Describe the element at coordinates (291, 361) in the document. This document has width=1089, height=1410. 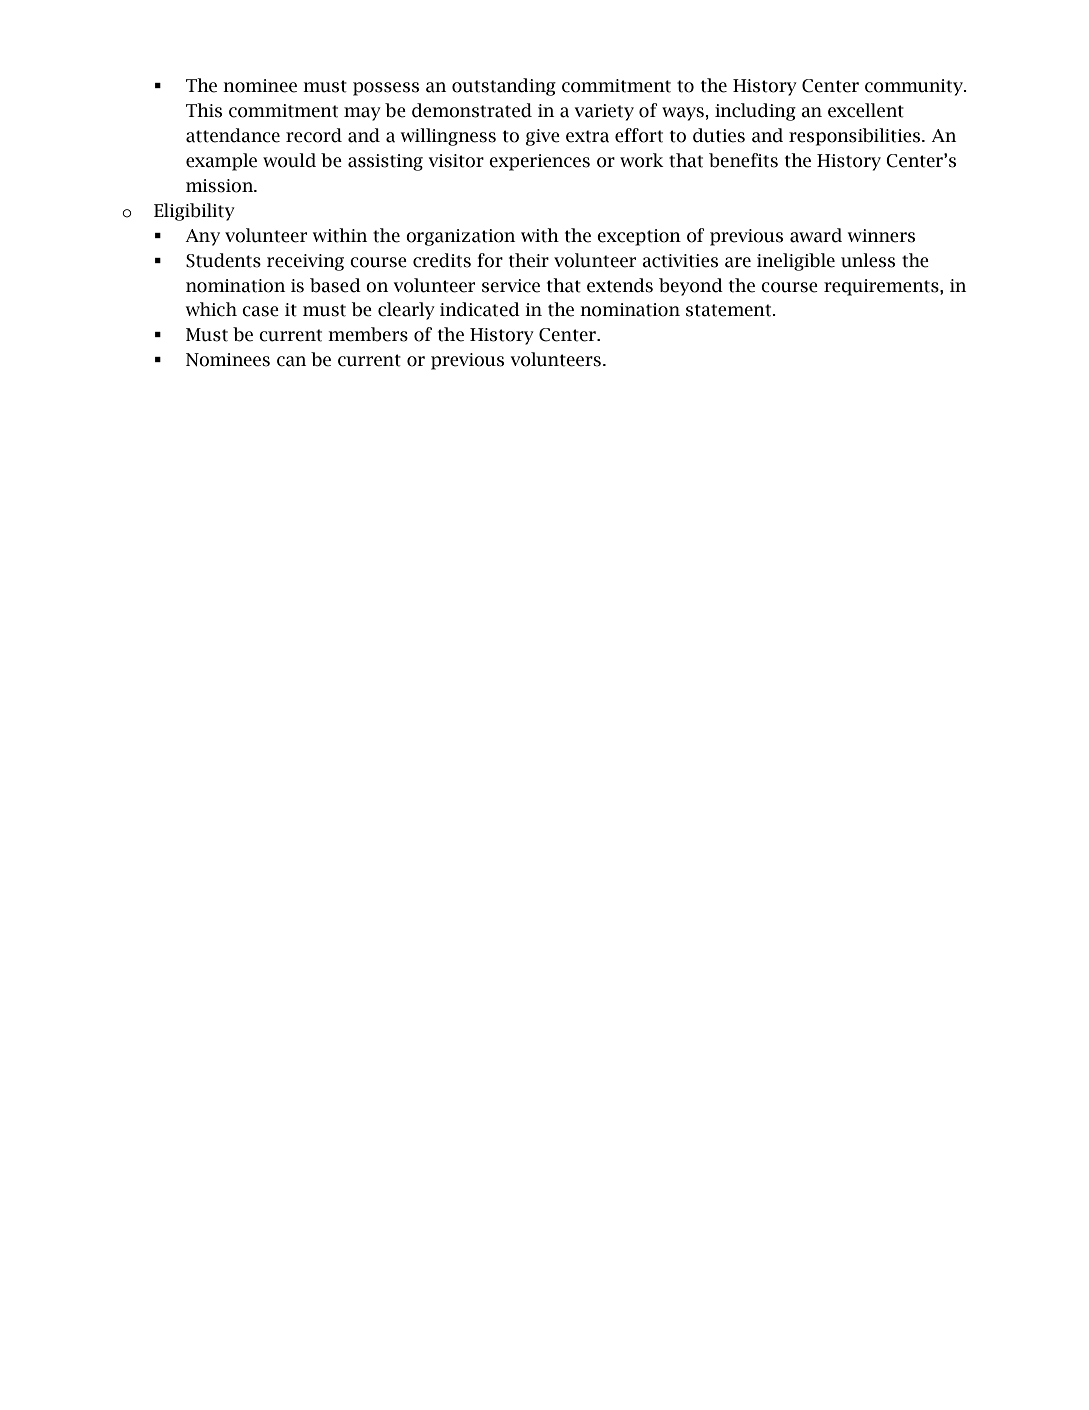
I see `can` at that location.
